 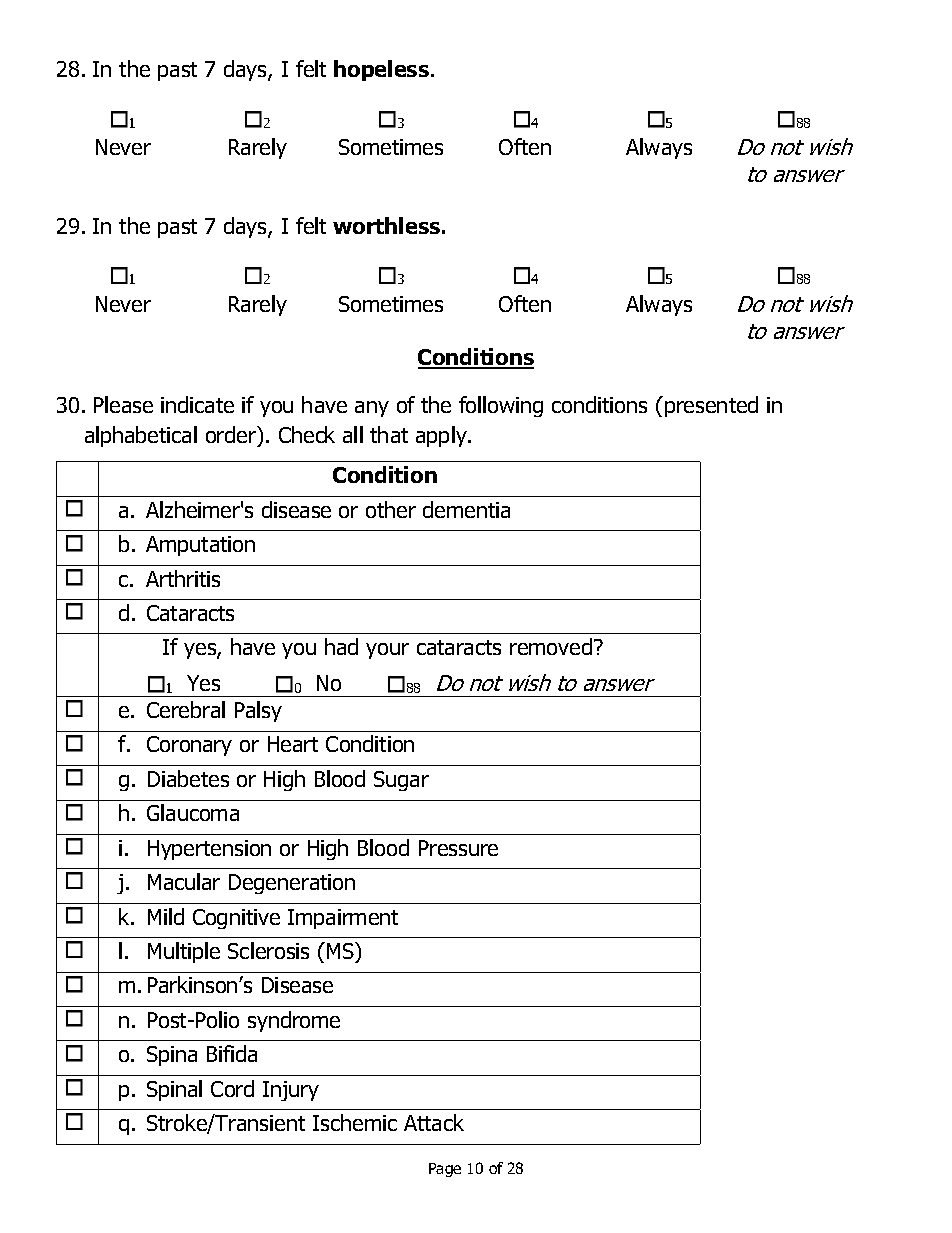 What do you see at coordinates (442, 436) in the document?
I see `apply` at bounding box center [442, 436].
